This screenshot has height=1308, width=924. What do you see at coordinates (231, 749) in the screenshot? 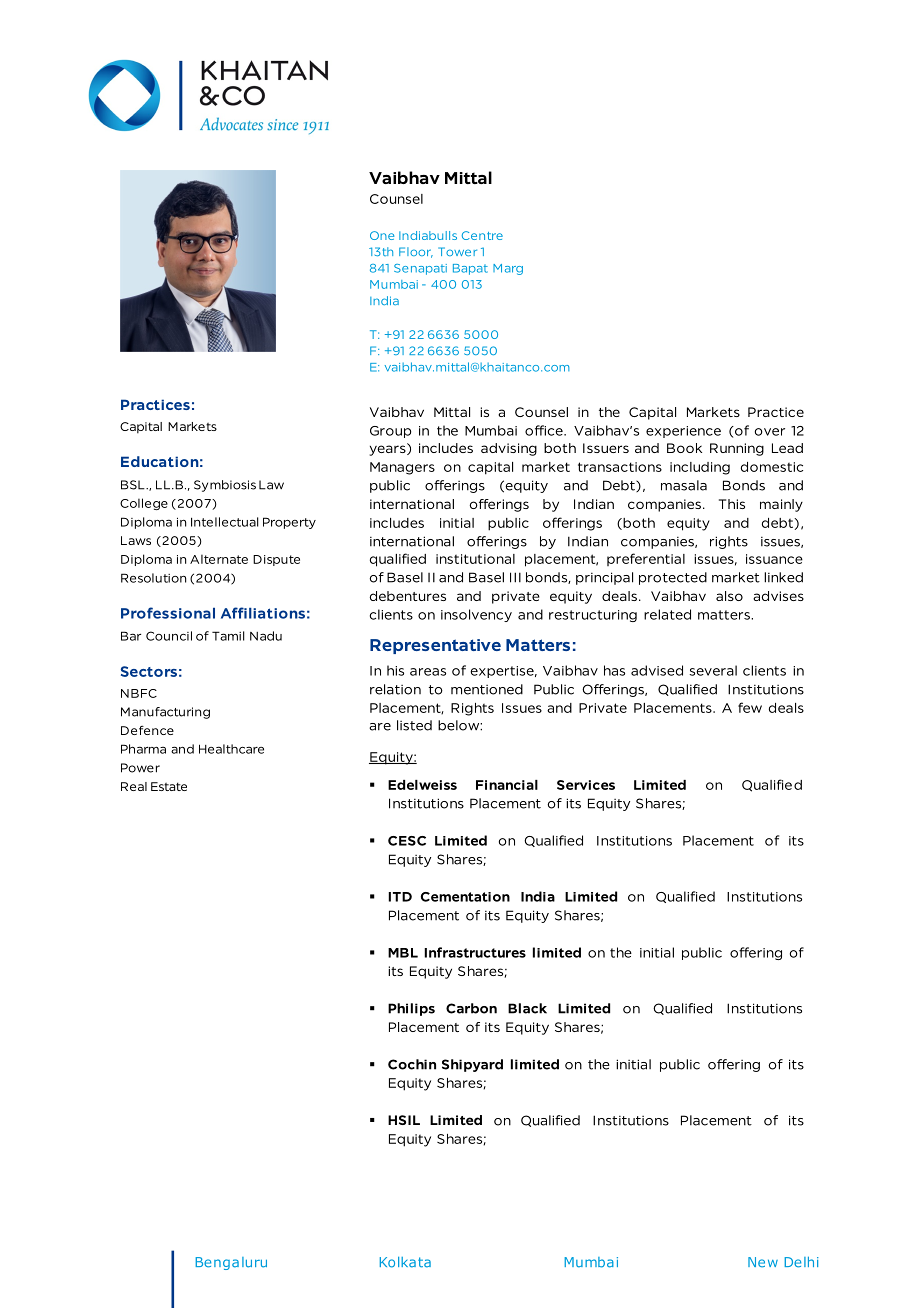
I see `Healthcare` at bounding box center [231, 749].
